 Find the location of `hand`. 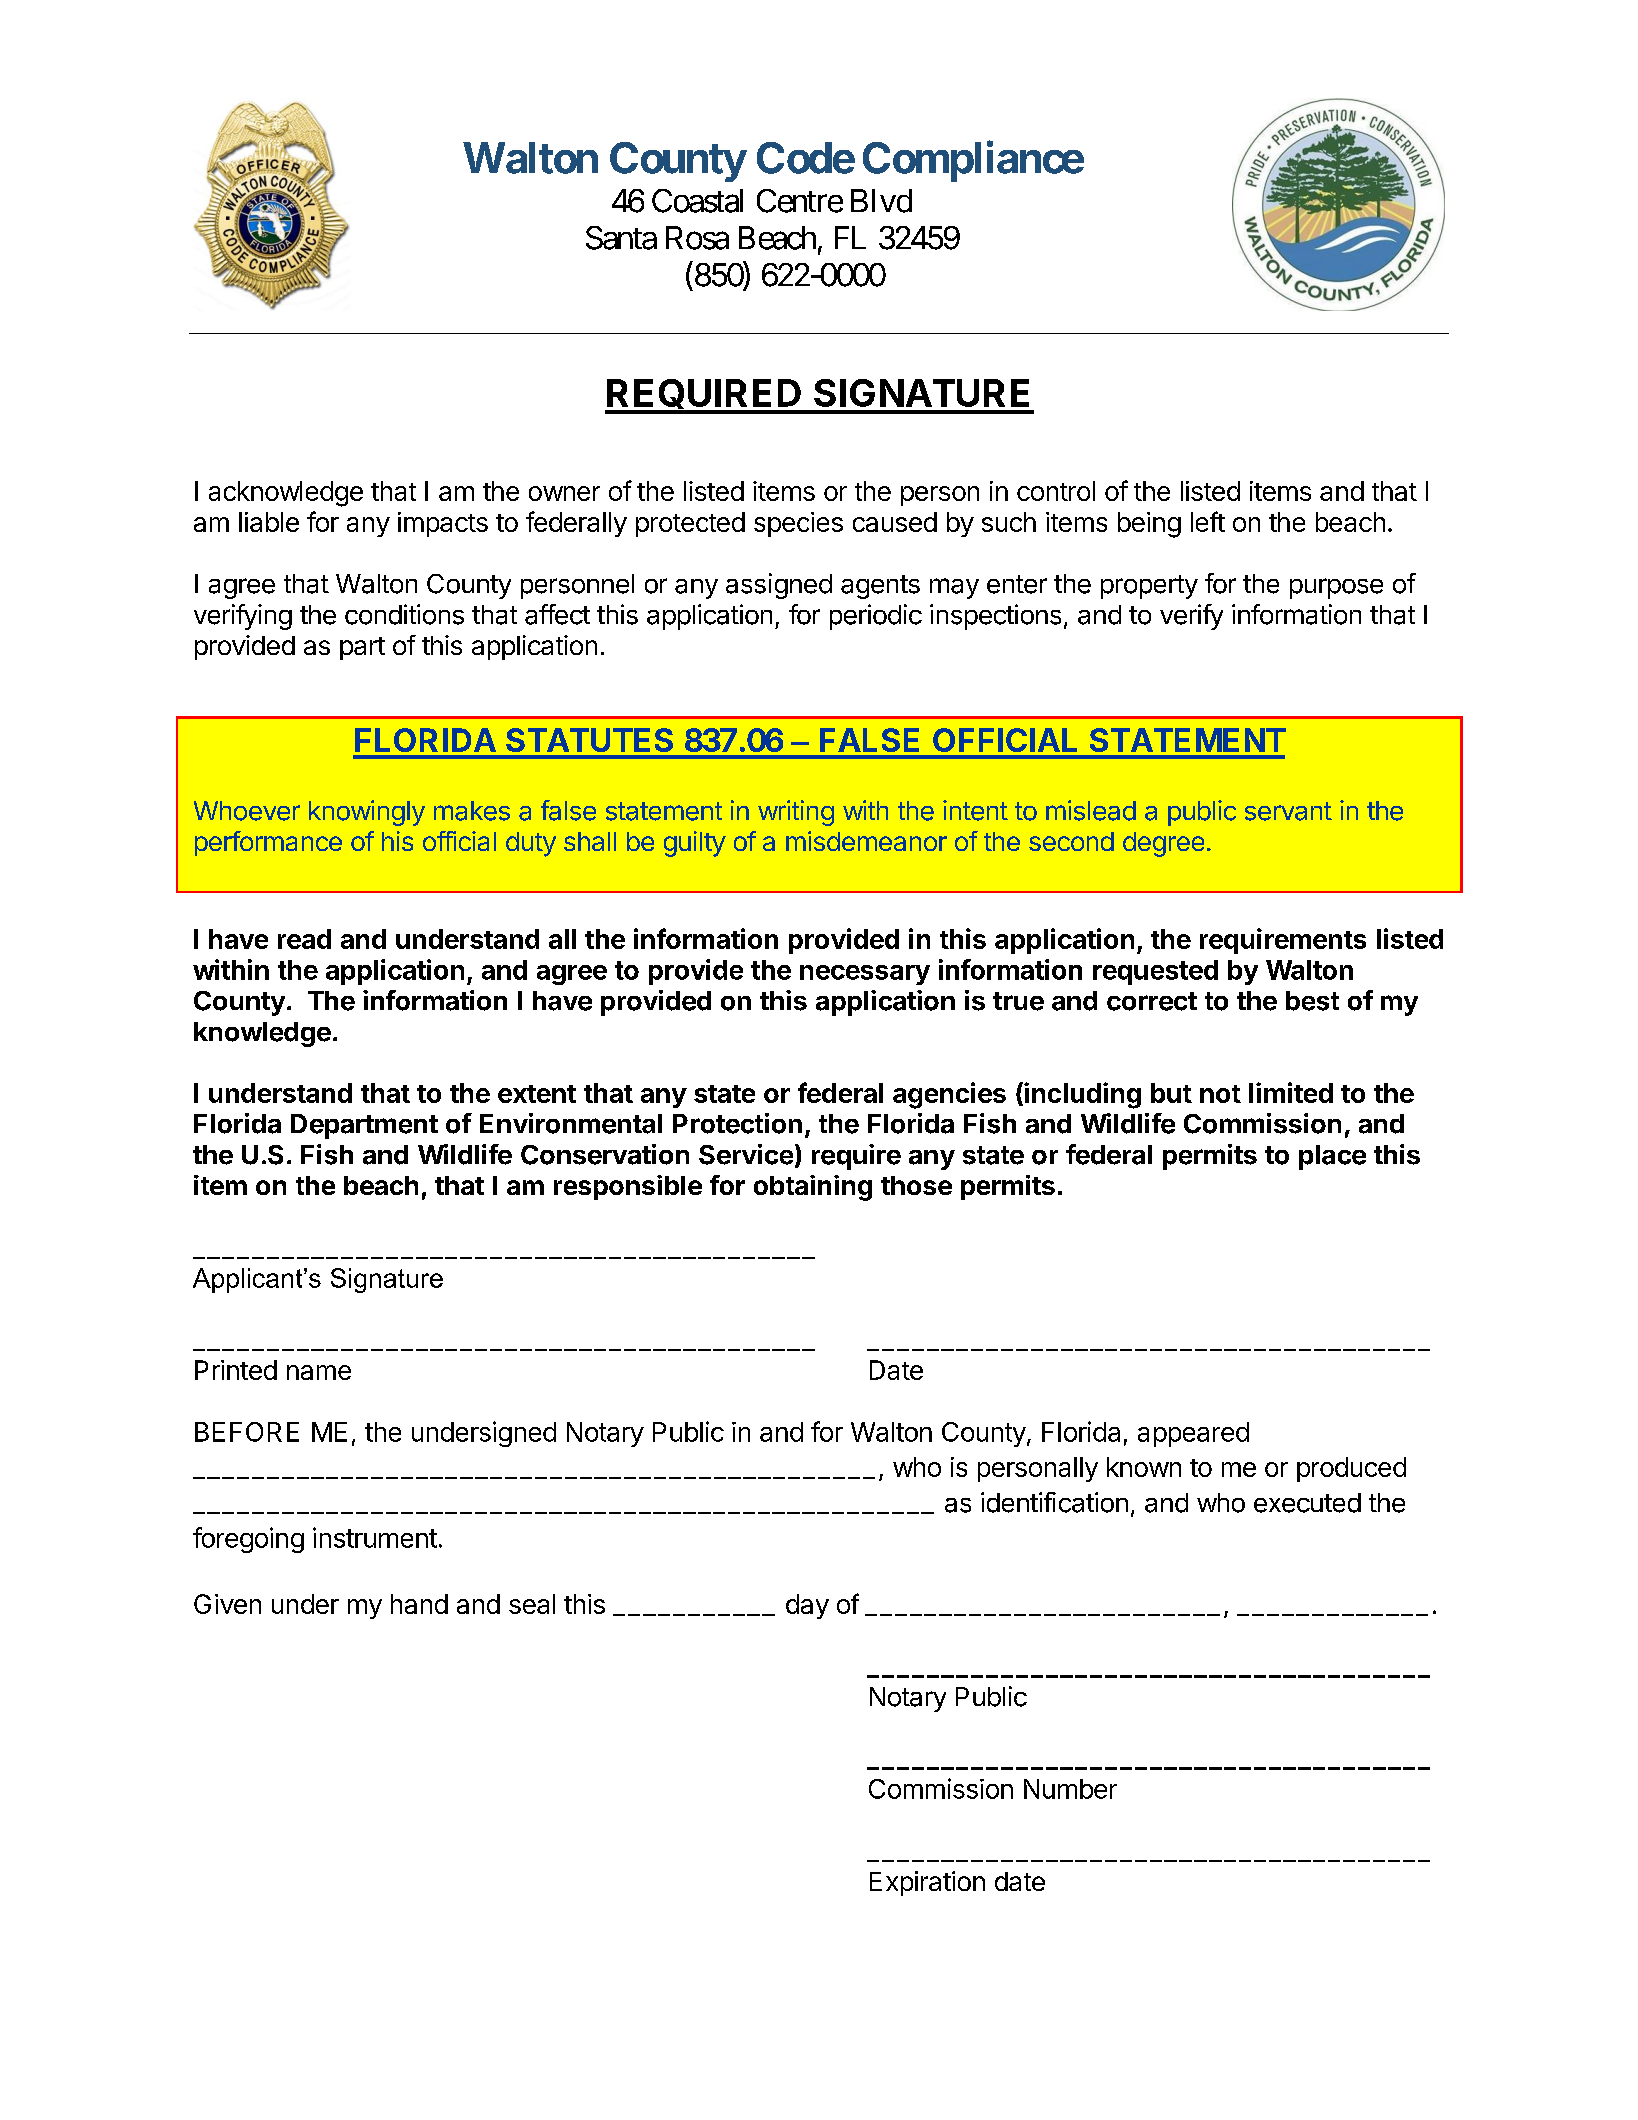

hand is located at coordinates (419, 1604).
